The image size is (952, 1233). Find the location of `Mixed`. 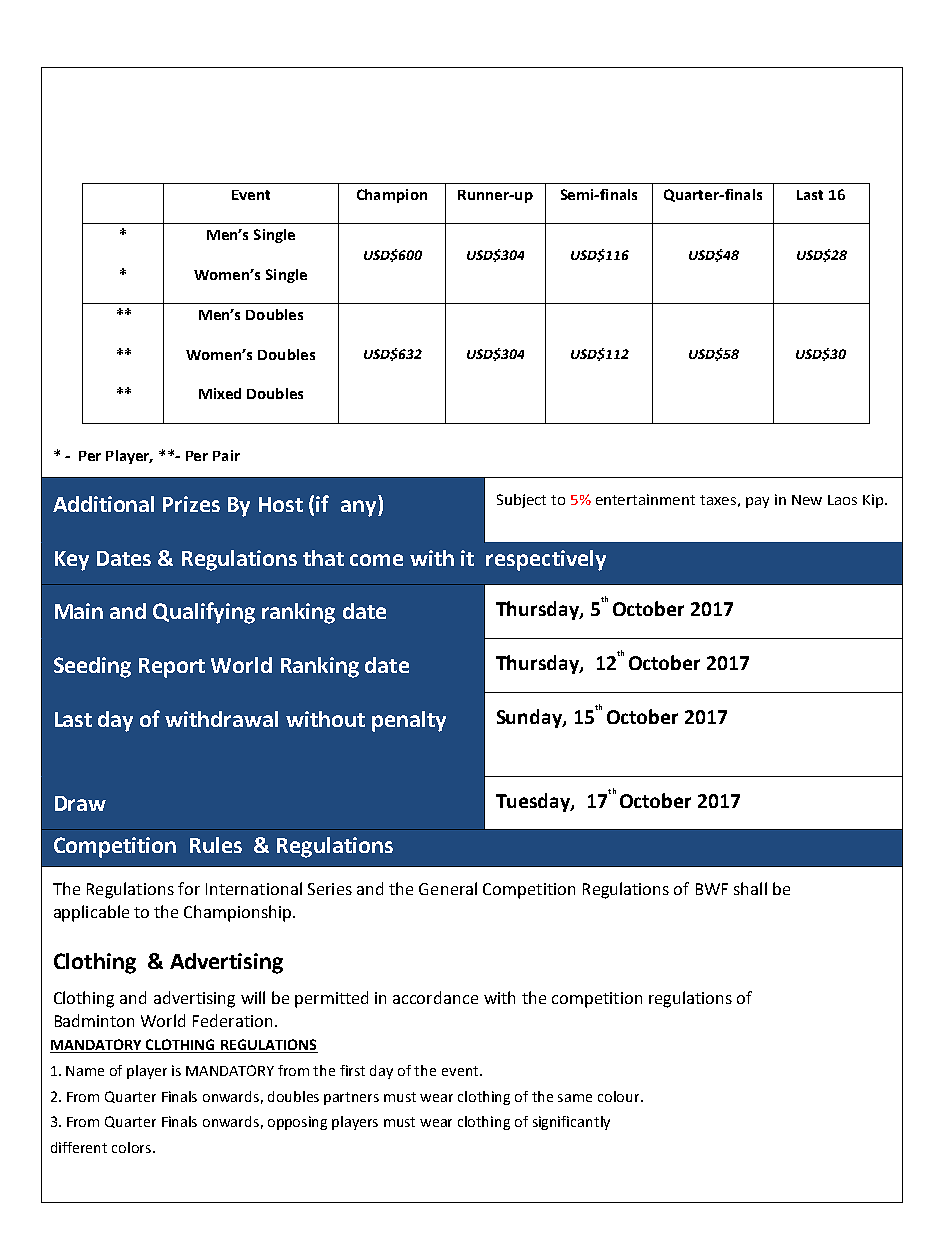

Mixed is located at coordinates (220, 393).
